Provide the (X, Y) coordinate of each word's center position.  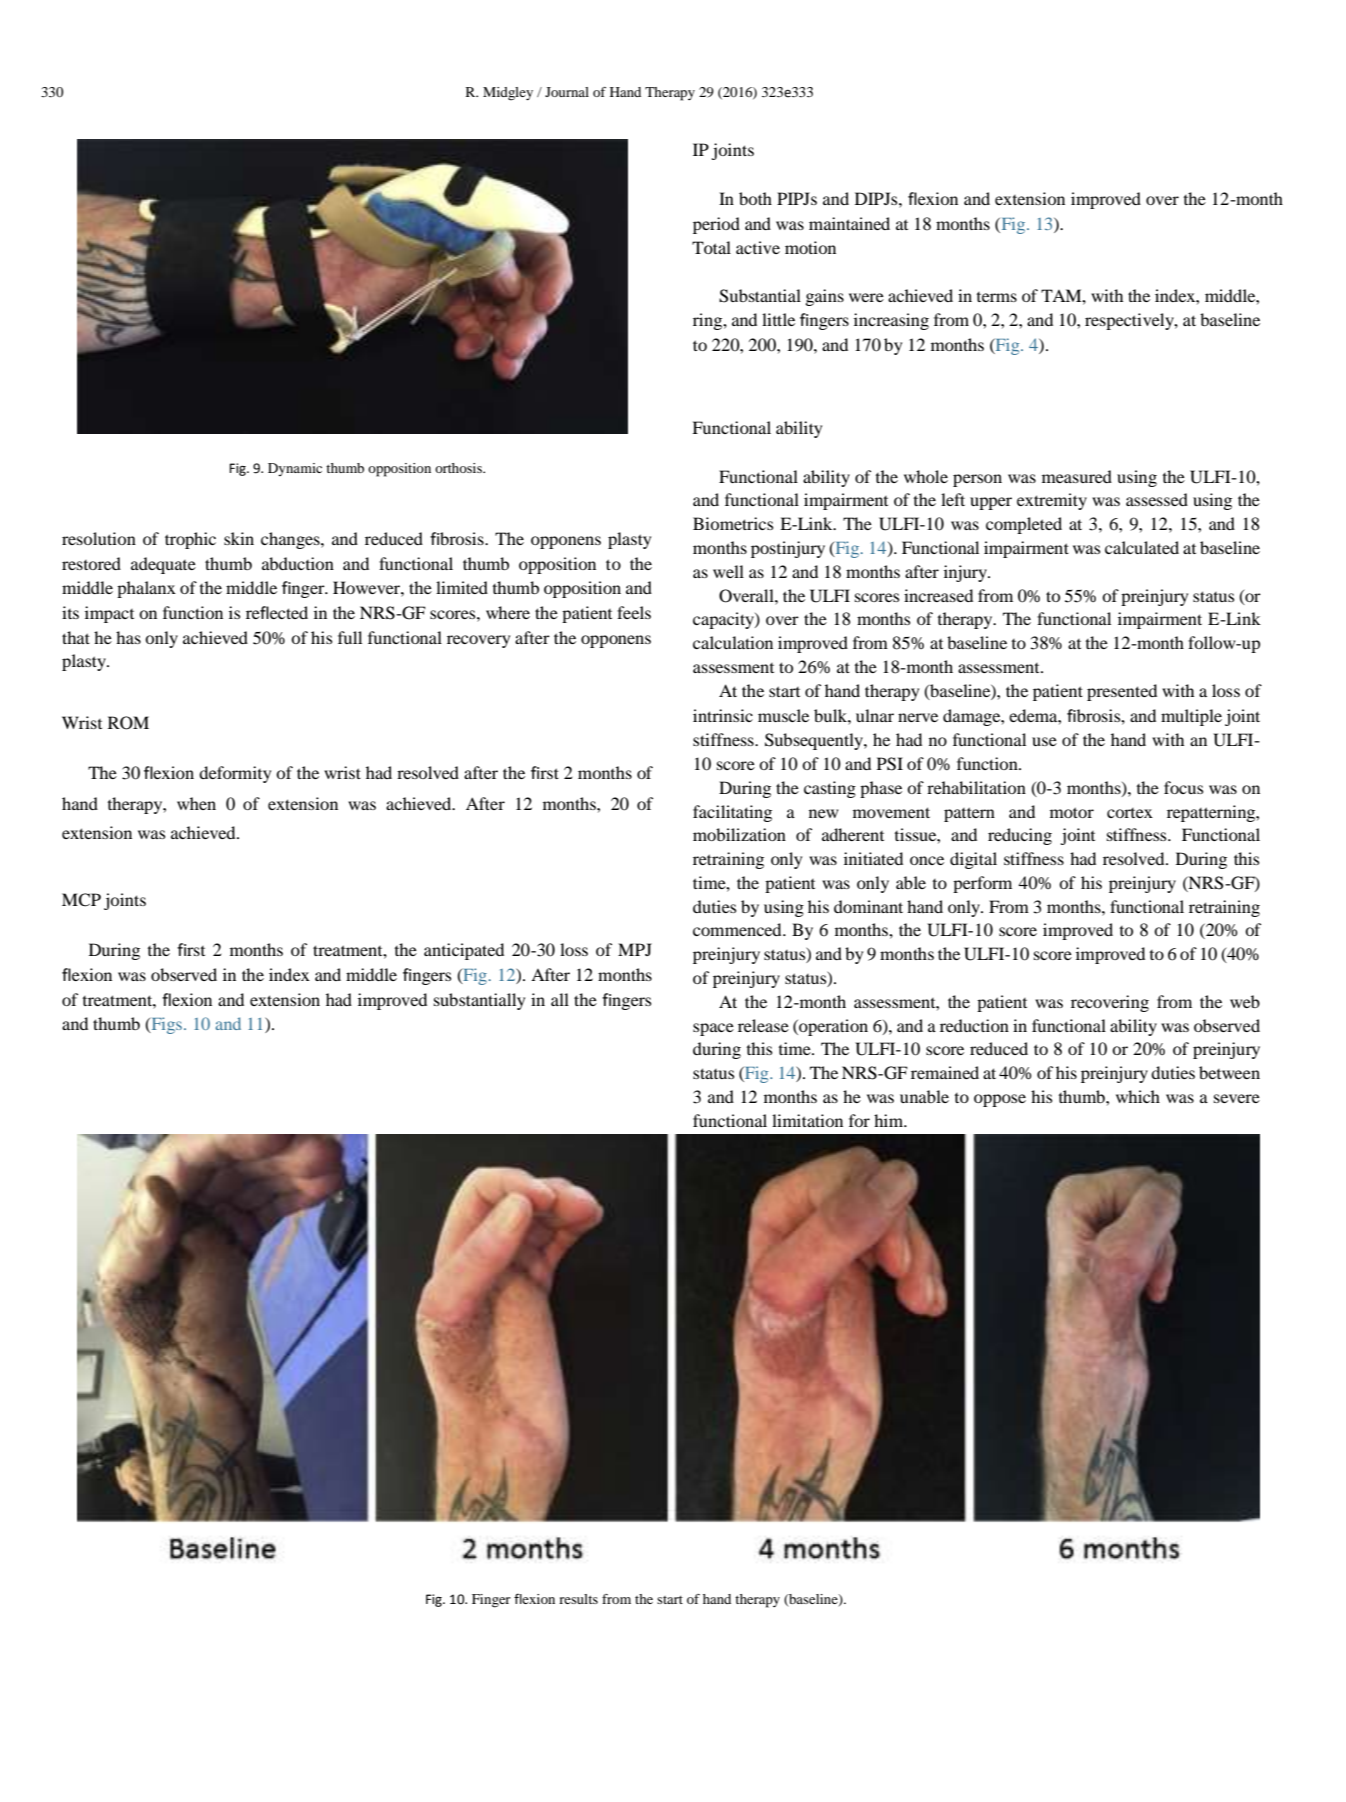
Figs (167, 1025)
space (713, 1029)
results (578, 1599)
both (755, 198)
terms (997, 297)
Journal (567, 92)
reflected (277, 612)
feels (634, 612)
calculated (1142, 547)
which (1138, 1096)
